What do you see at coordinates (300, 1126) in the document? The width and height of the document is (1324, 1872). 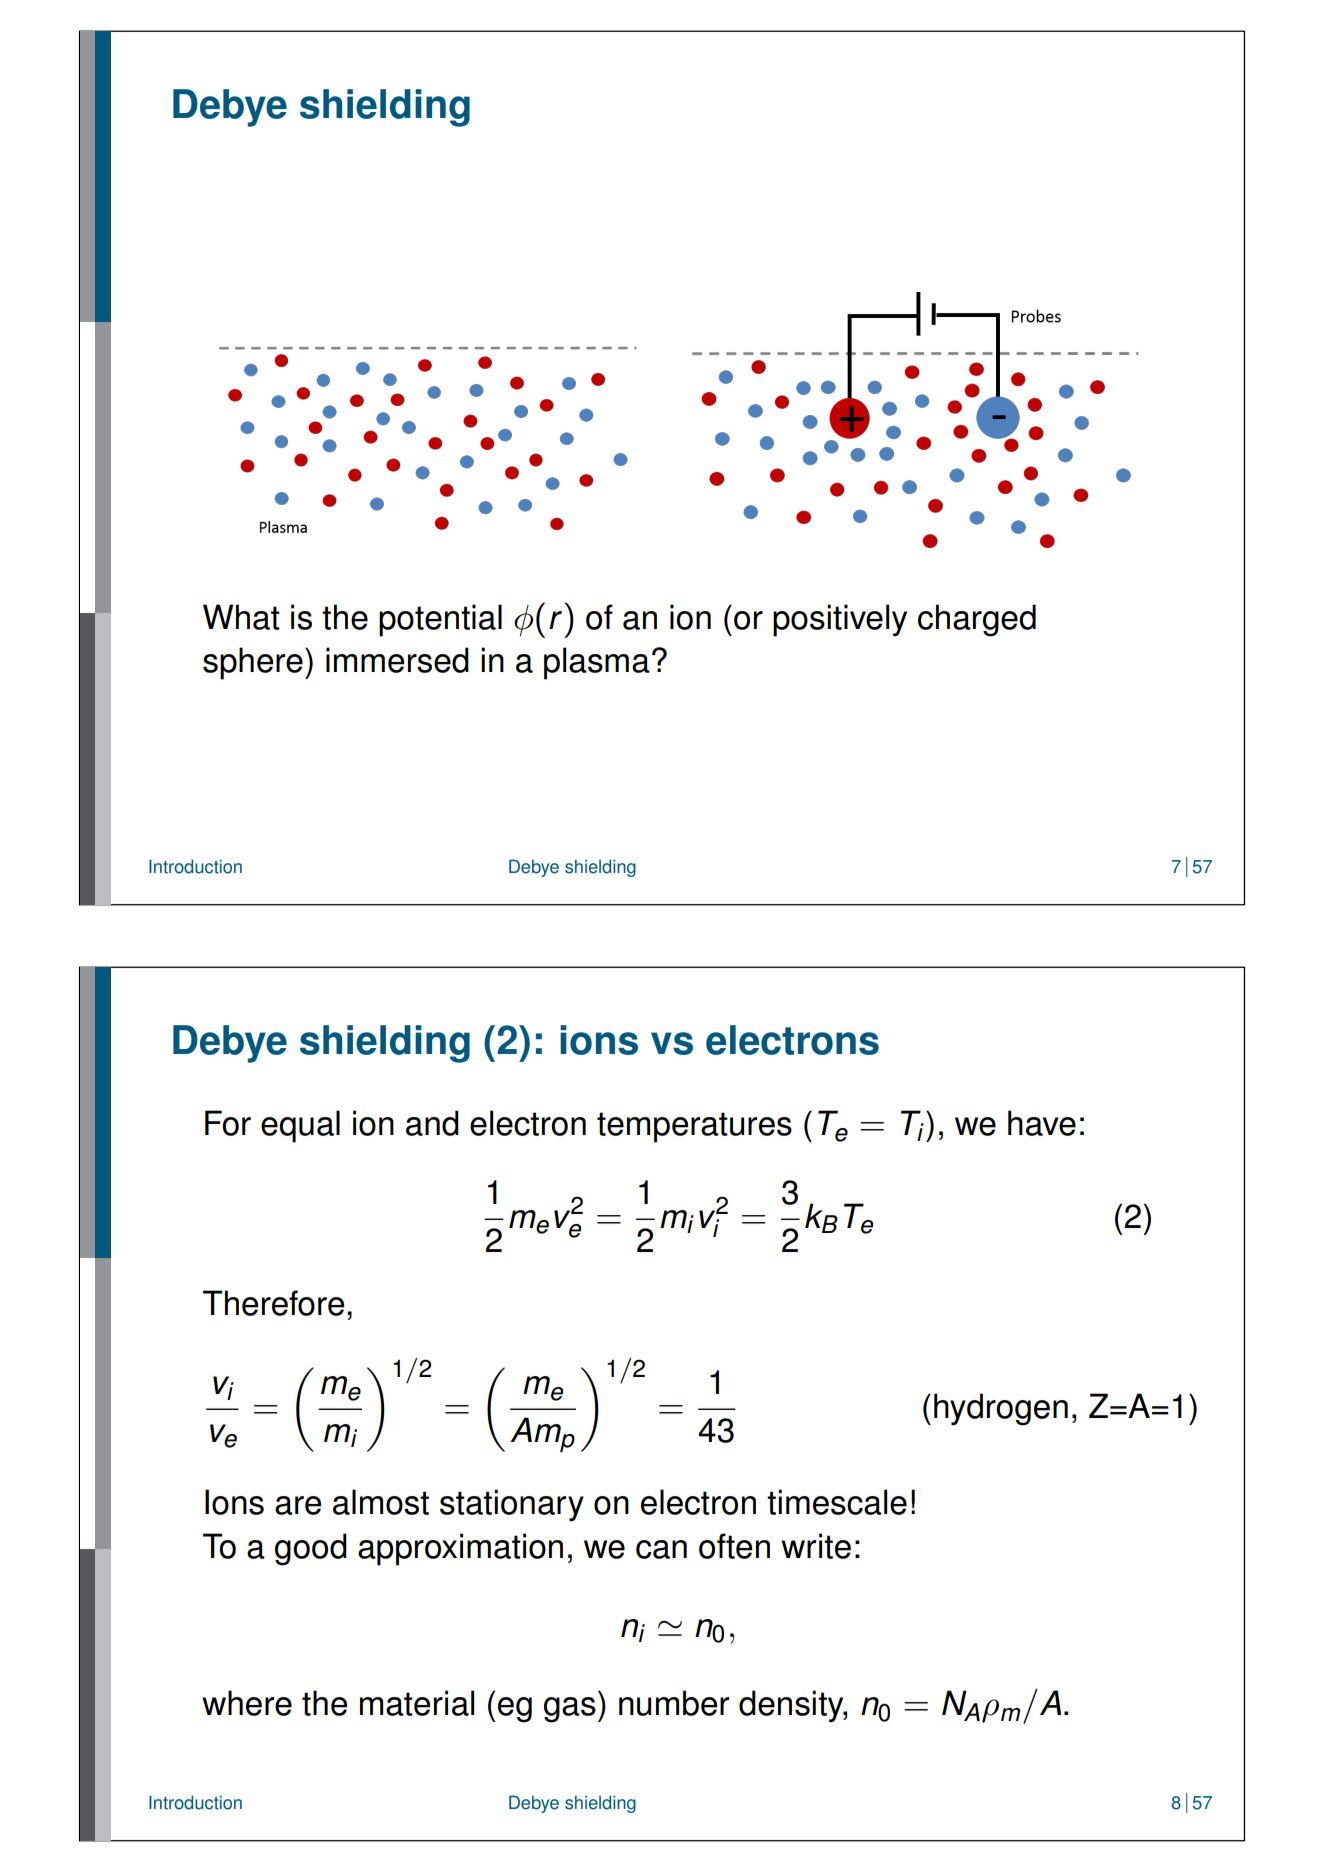 I see `equal` at bounding box center [300, 1126].
